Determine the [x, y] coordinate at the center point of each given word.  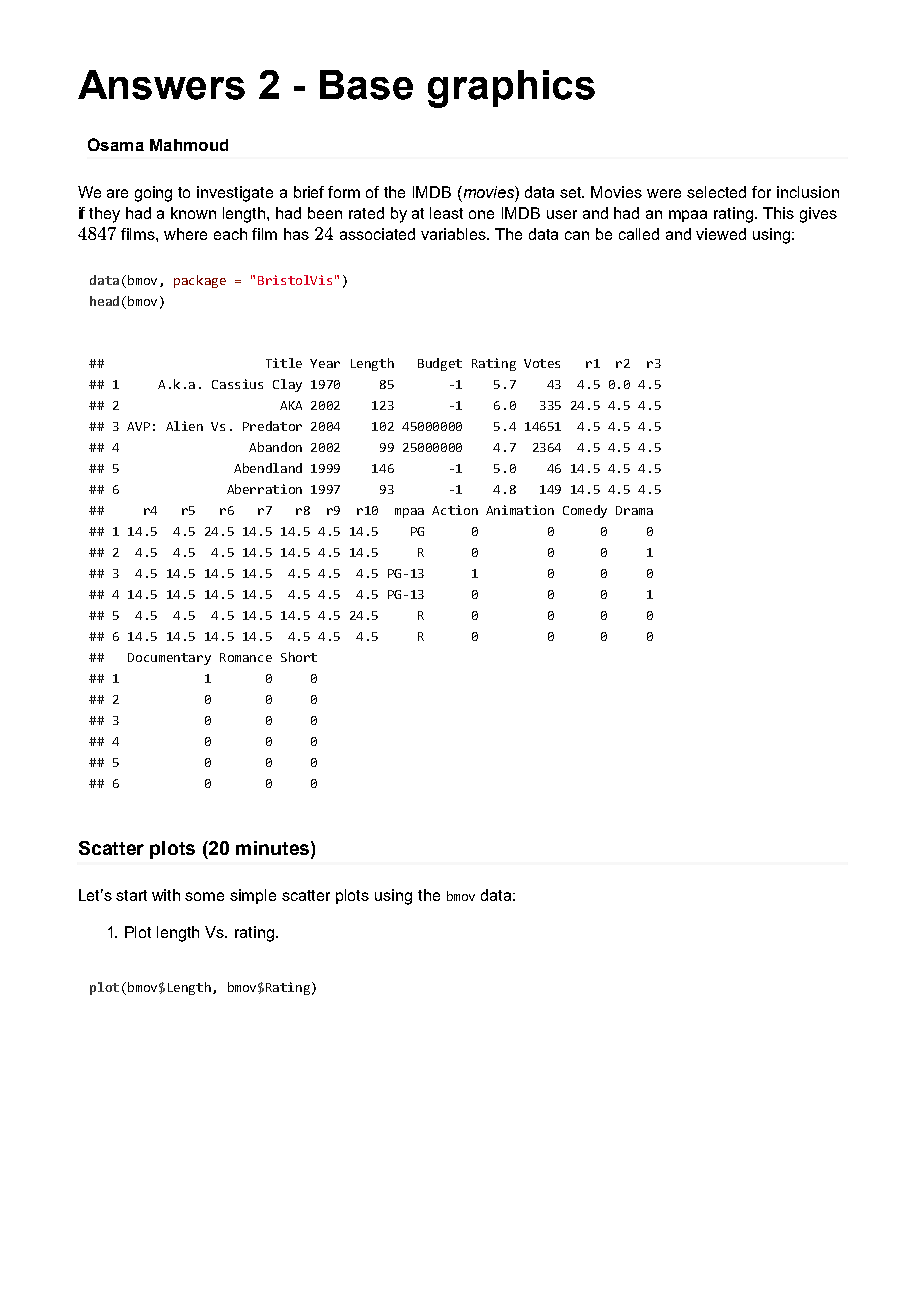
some [204, 896]
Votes [542, 363]
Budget [440, 364]
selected [716, 192]
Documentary [169, 659]
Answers [161, 85]
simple [253, 896]
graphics [511, 89]
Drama [634, 510]
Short [299, 657]
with [166, 895]
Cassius [237, 384]
